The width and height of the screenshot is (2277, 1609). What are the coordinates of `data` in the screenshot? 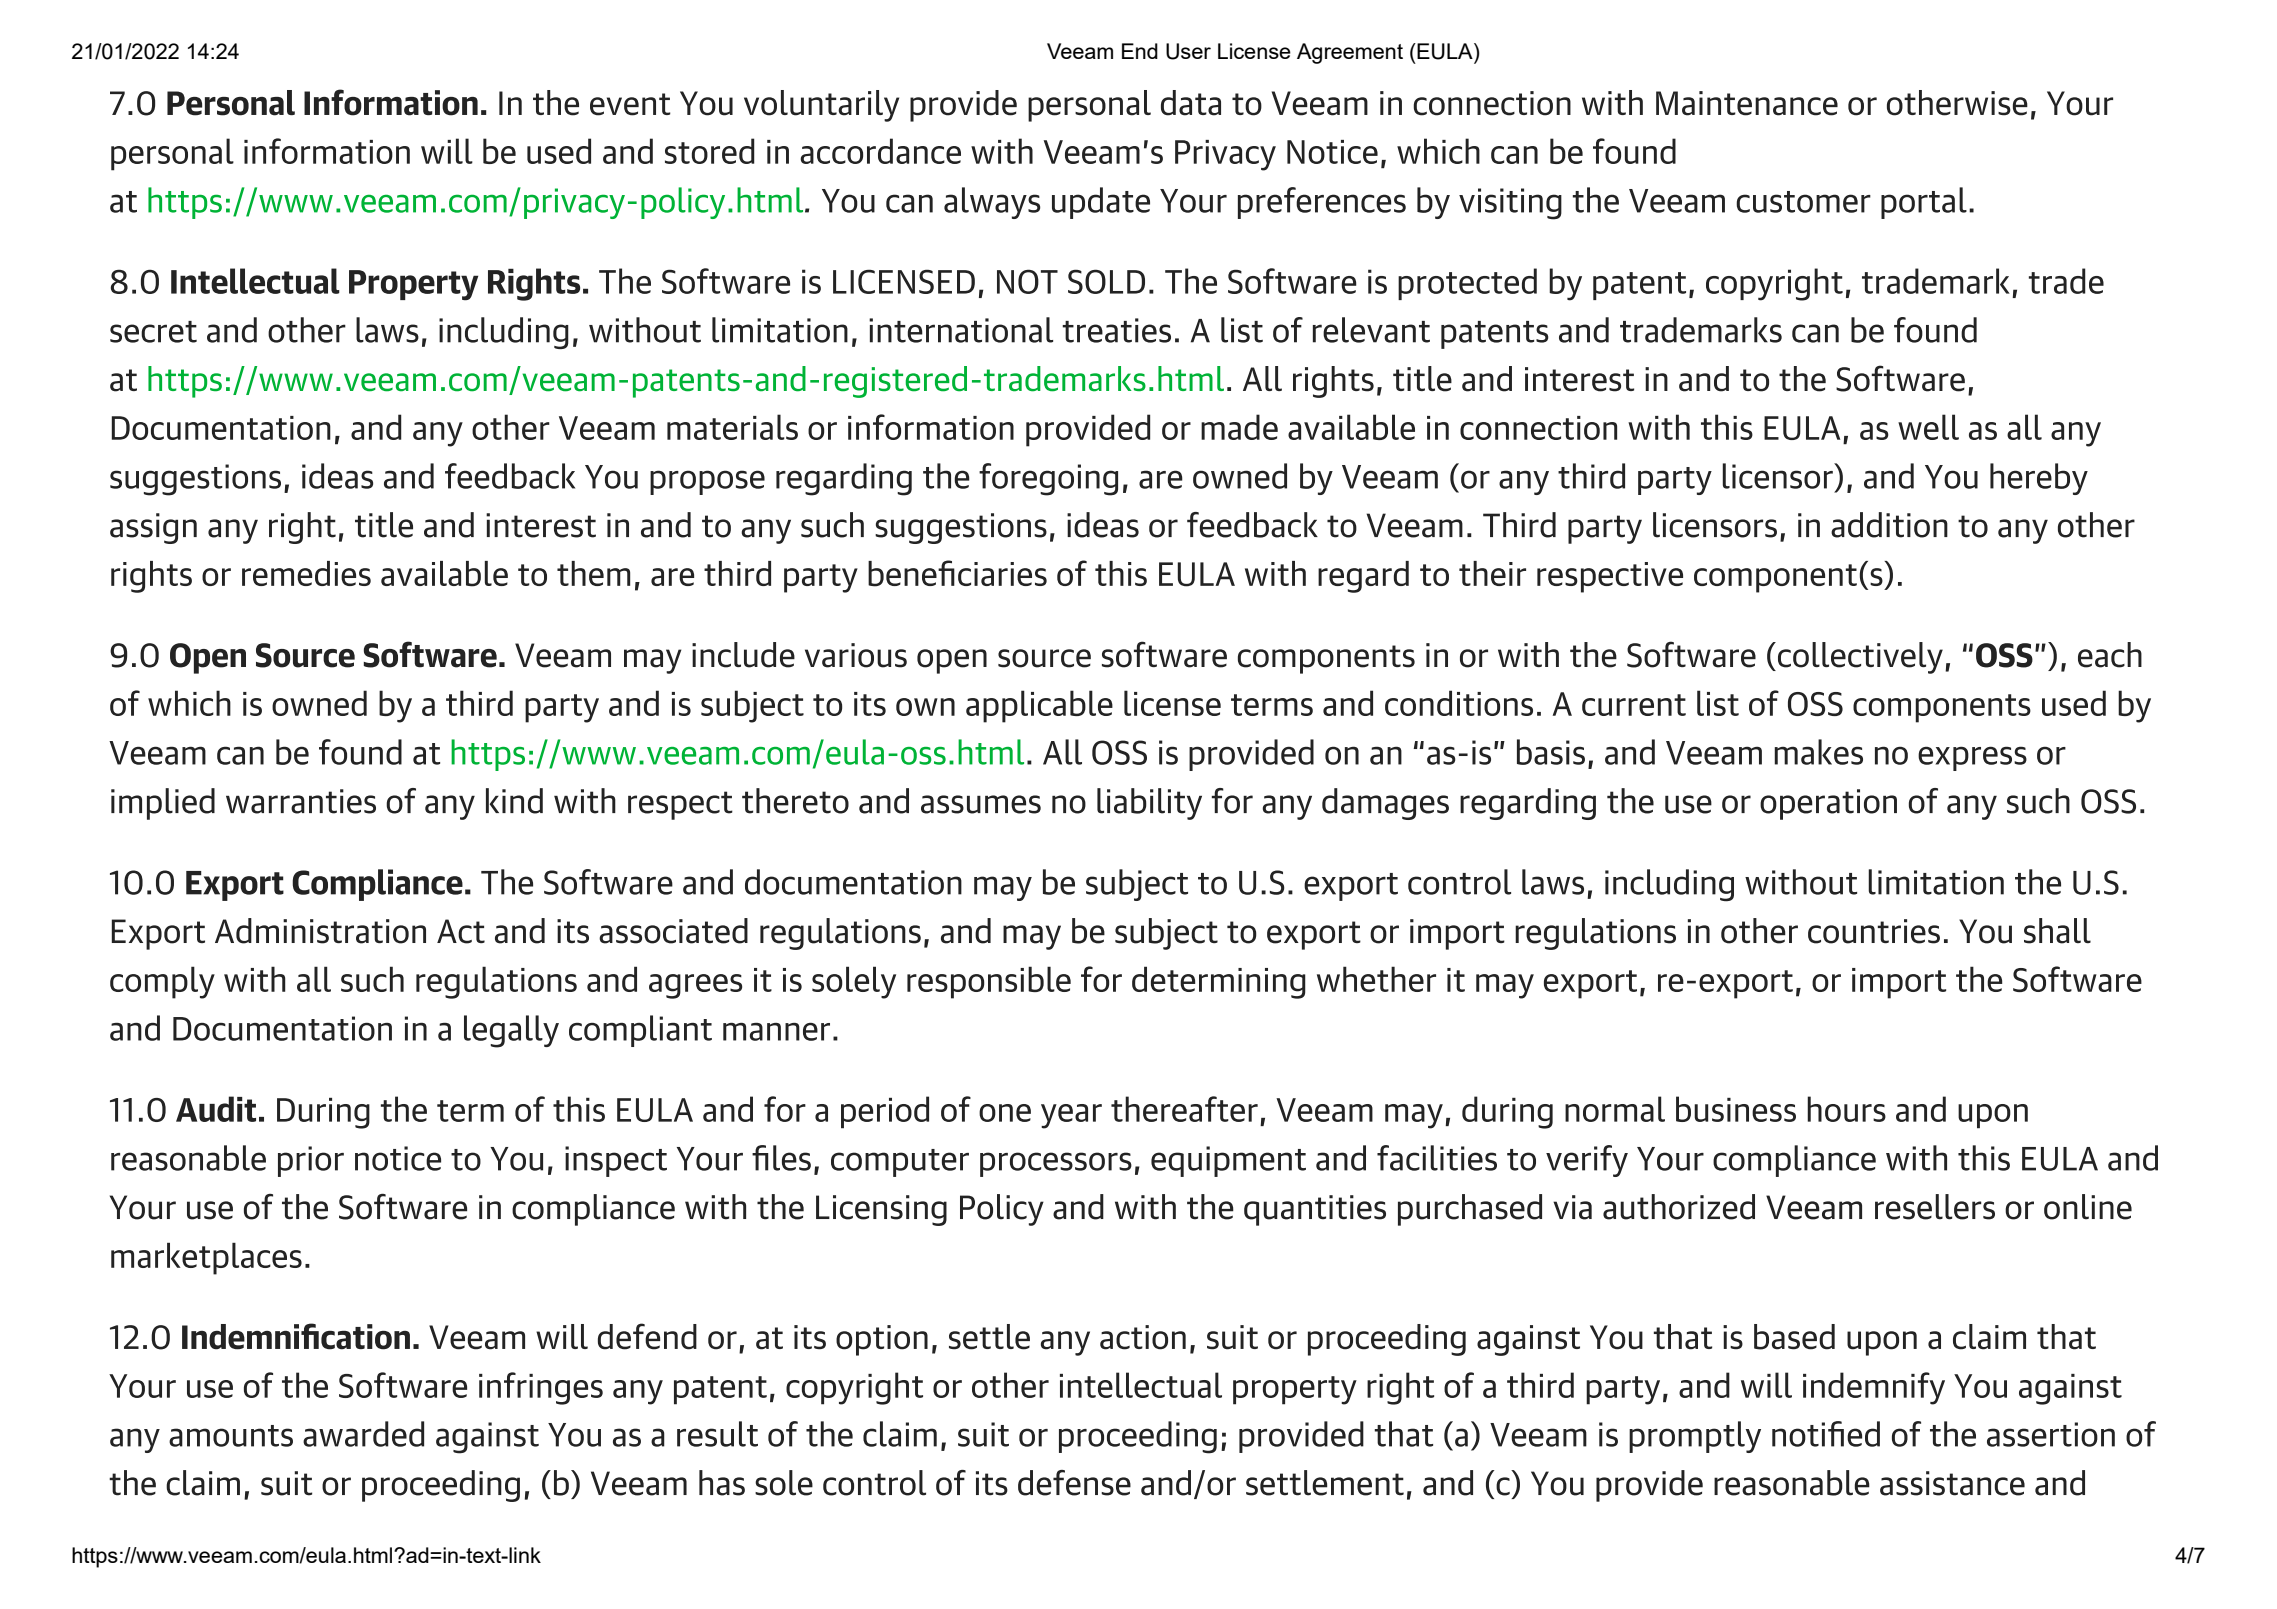 It's located at (1191, 103).
